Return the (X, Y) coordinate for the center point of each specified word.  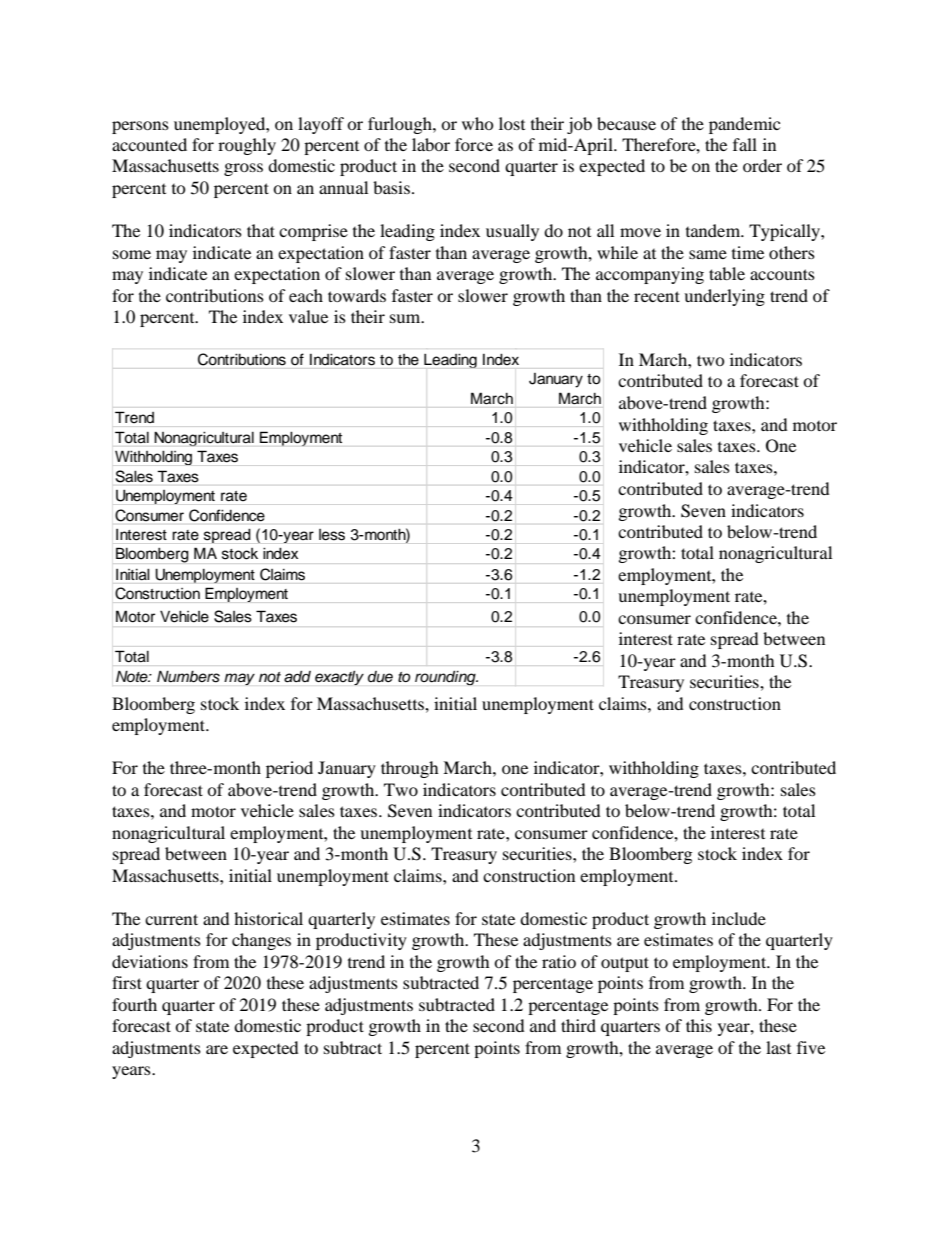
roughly (247, 146)
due (380, 676)
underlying (724, 297)
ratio (559, 961)
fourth (134, 1004)
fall (745, 144)
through (410, 769)
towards (357, 295)
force (474, 144)
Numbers (188, 677)
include (739, 918)
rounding (446, 678)
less (332, 534)
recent (657, 296)
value (308, 316)
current (171, 919)
